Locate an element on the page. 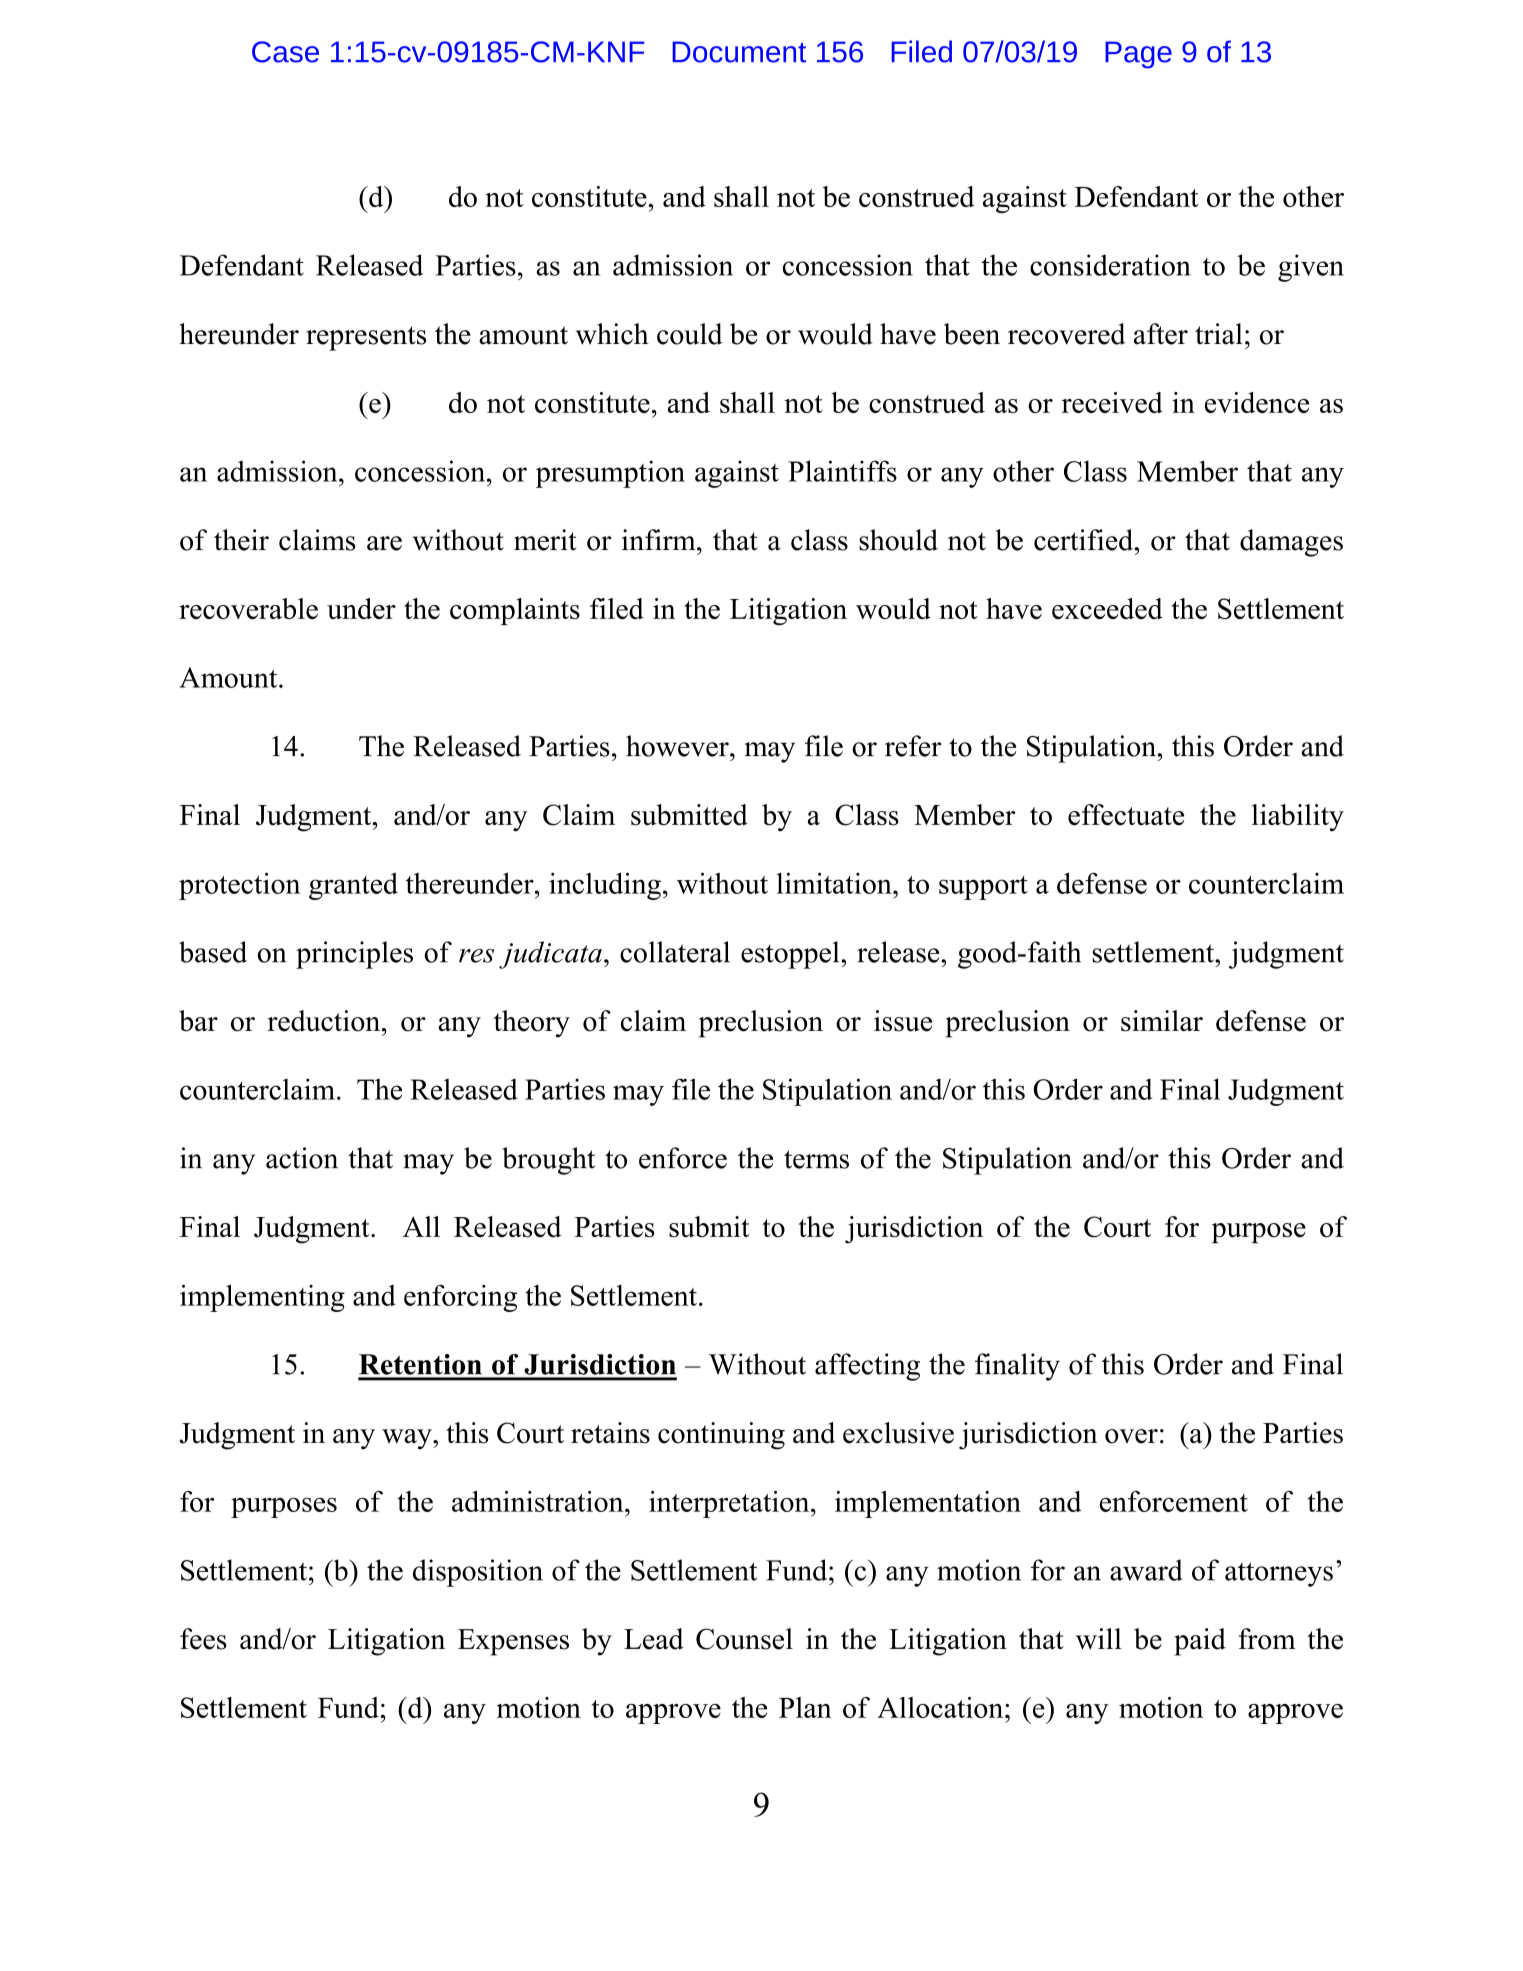 The height and width of the image is (1971, 1523). Document is located at coordinates (739, 52).
